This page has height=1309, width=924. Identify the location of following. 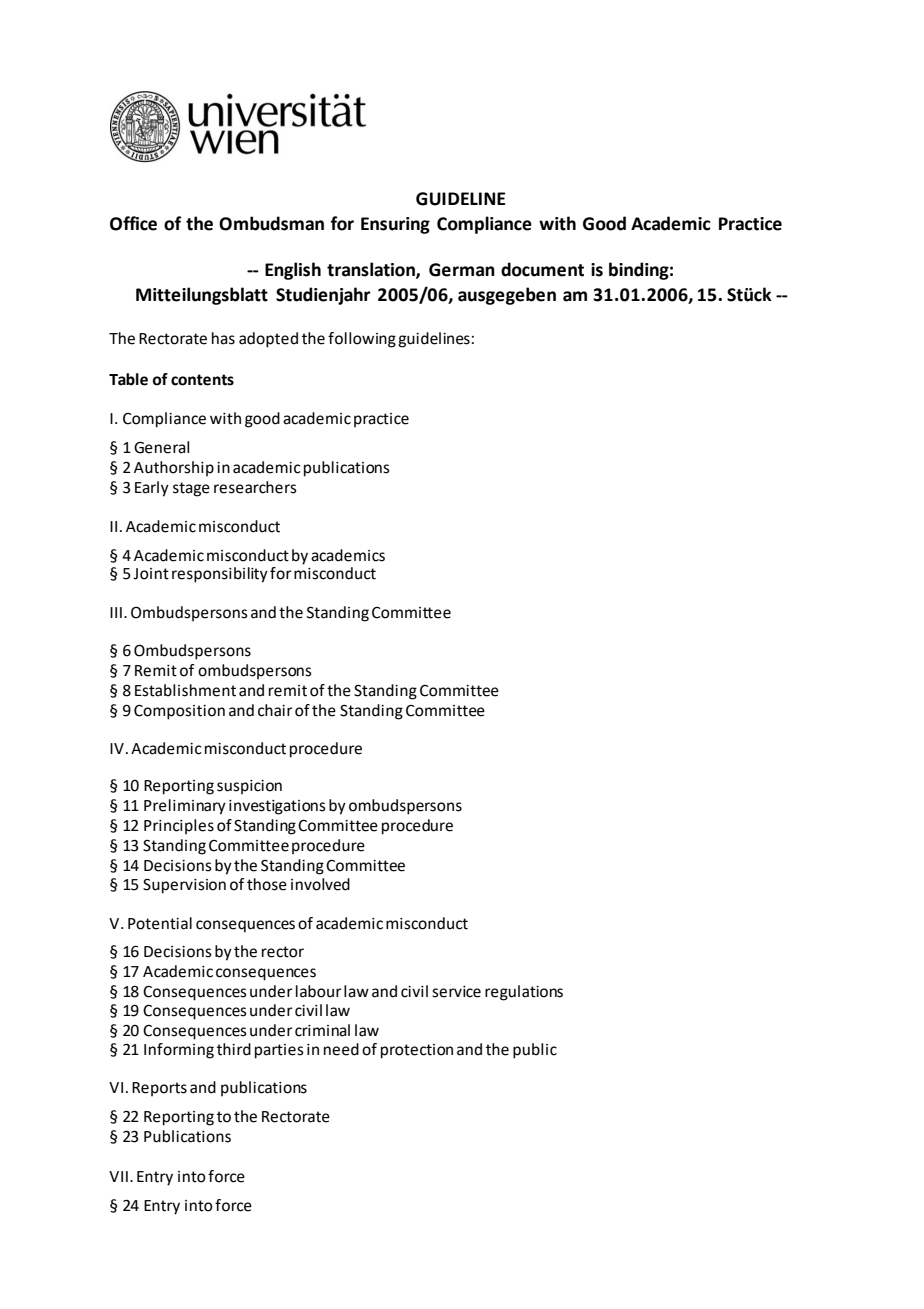
(362, 340).
